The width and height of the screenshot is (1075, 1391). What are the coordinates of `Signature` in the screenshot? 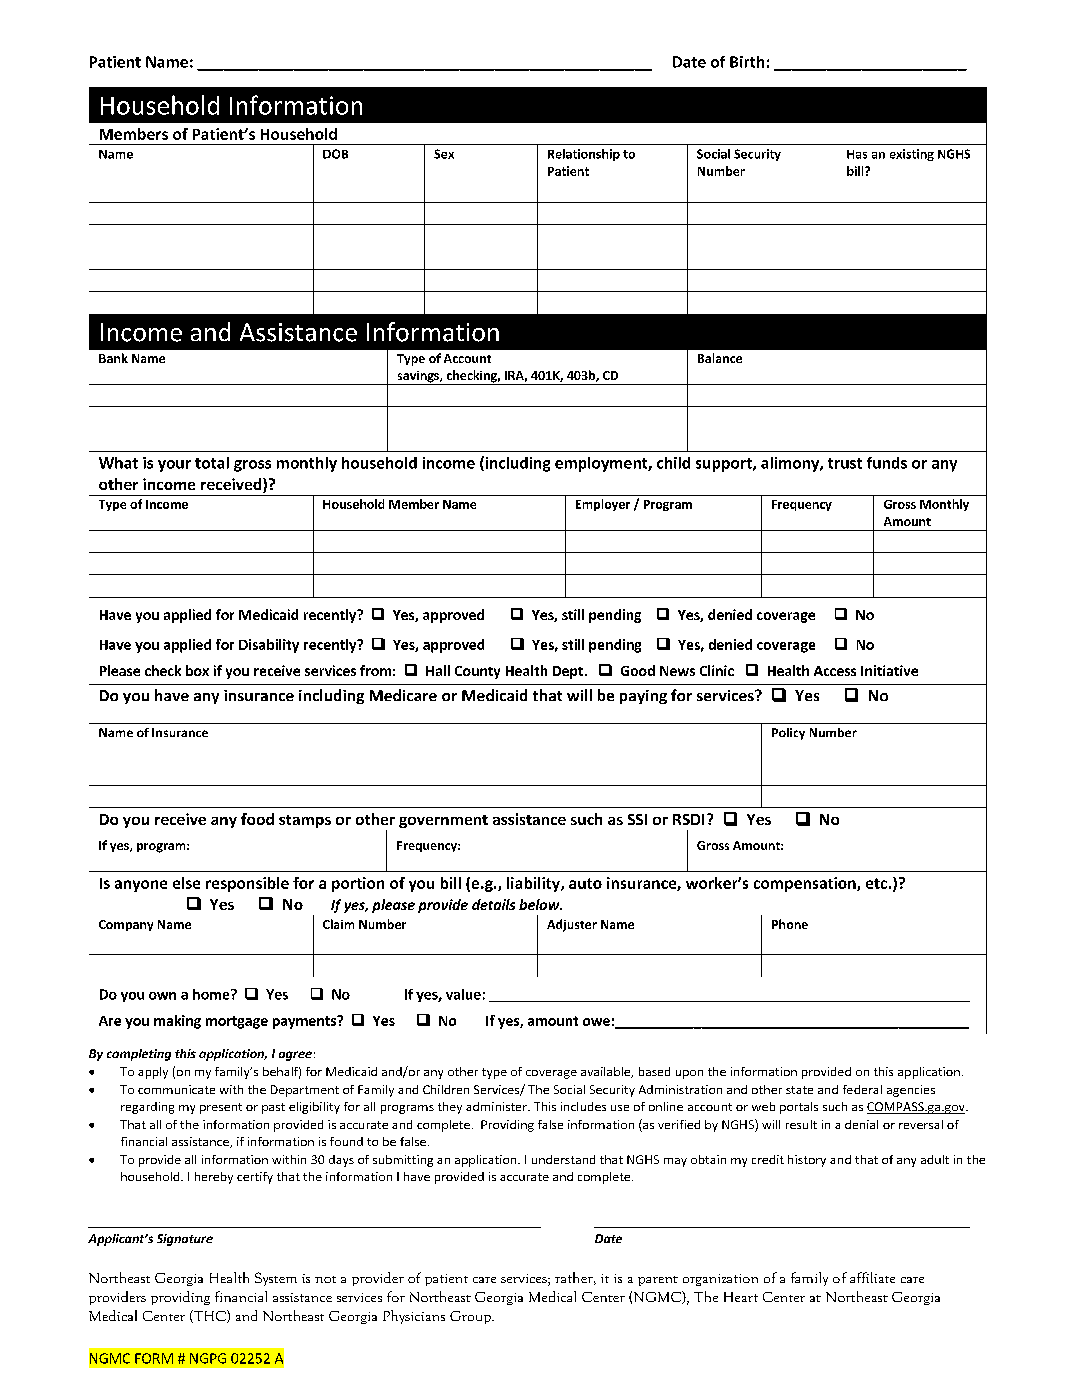 It's located at (185, 1240).
